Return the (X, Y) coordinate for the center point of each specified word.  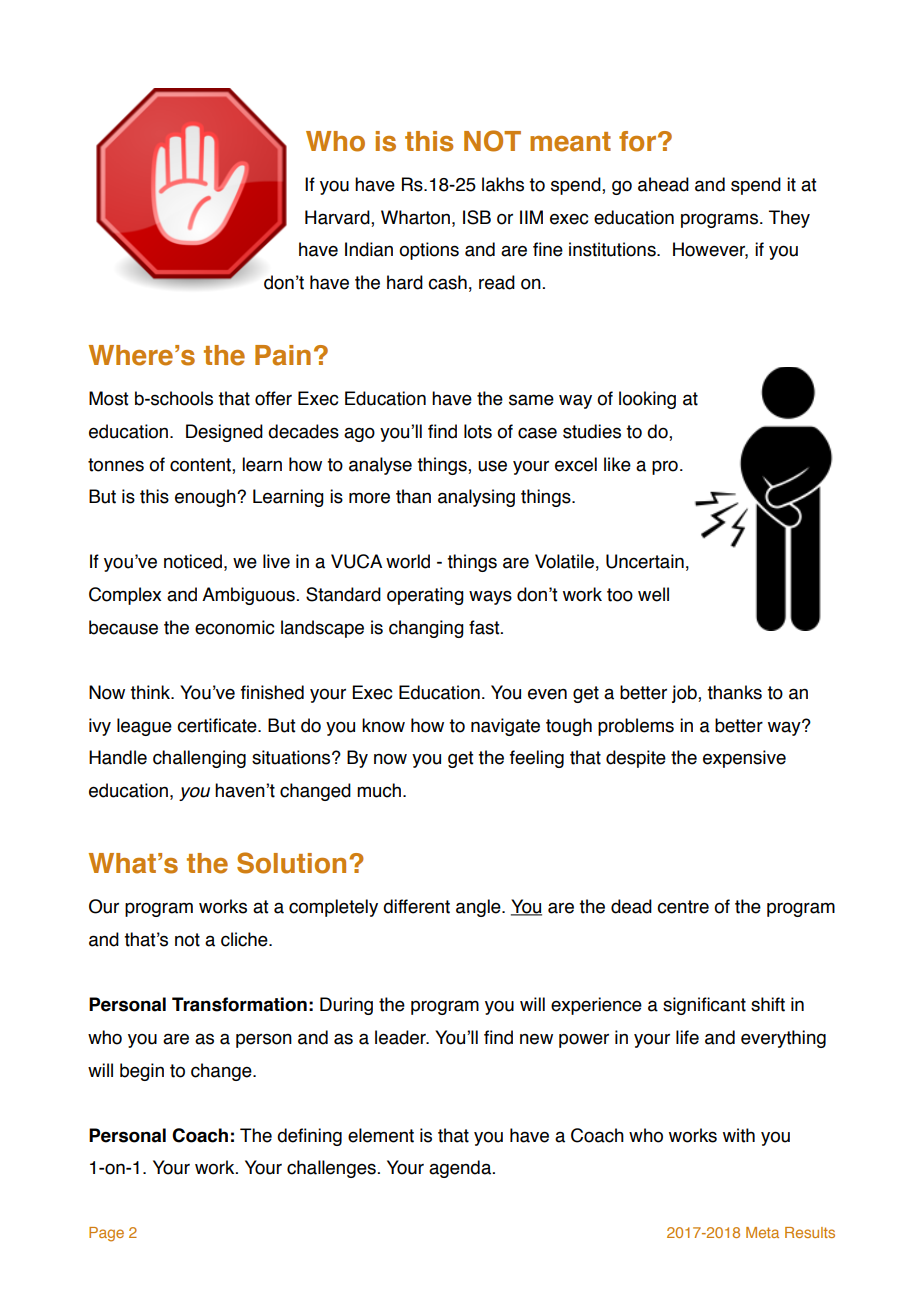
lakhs (503, 184)
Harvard (338, 217)
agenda (460, 1169)
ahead (663, 184)
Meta (762, 1232)
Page (106, 1234)
